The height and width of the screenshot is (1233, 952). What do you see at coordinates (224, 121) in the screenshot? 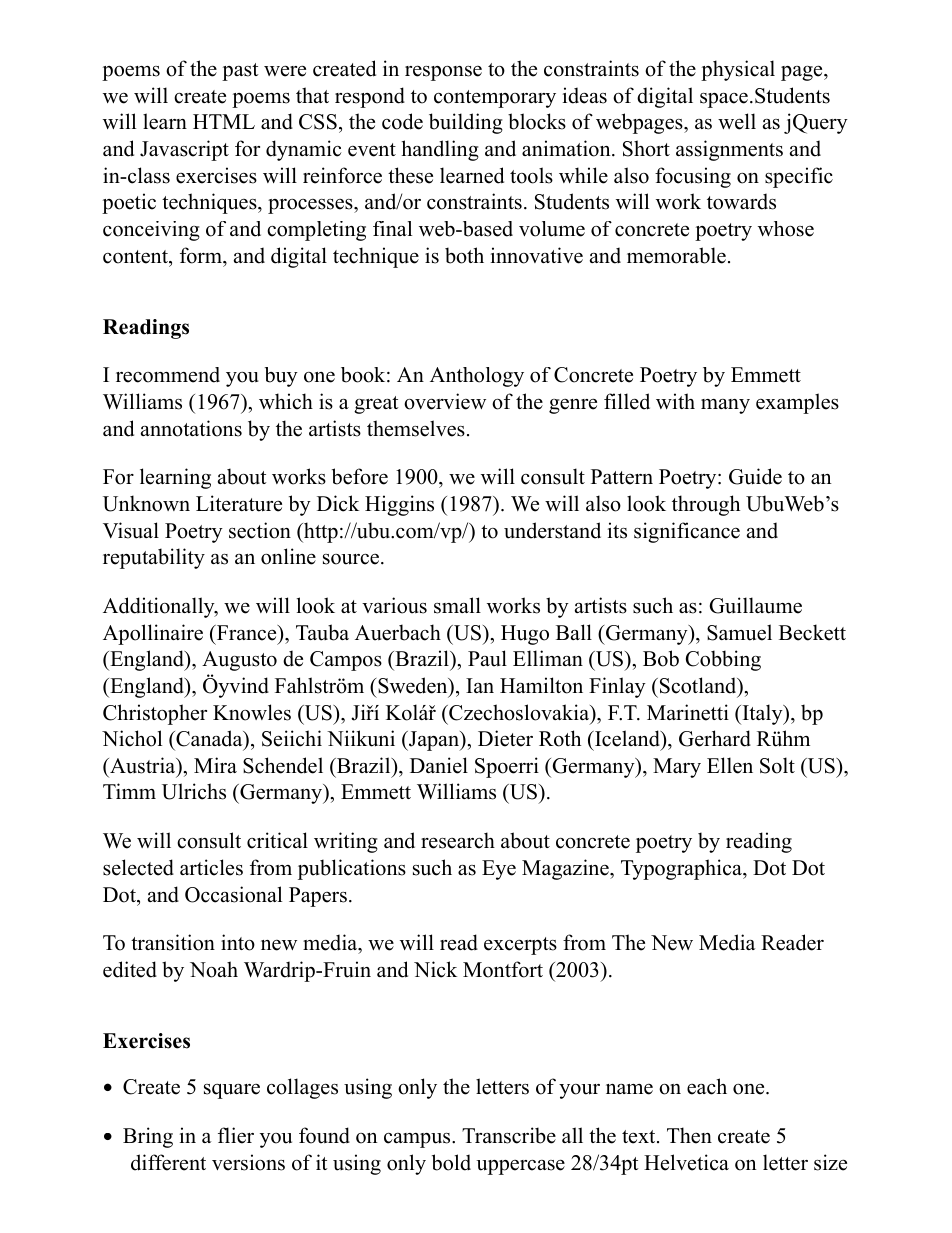
I see `HTML` at bounding box center [224, 121].
